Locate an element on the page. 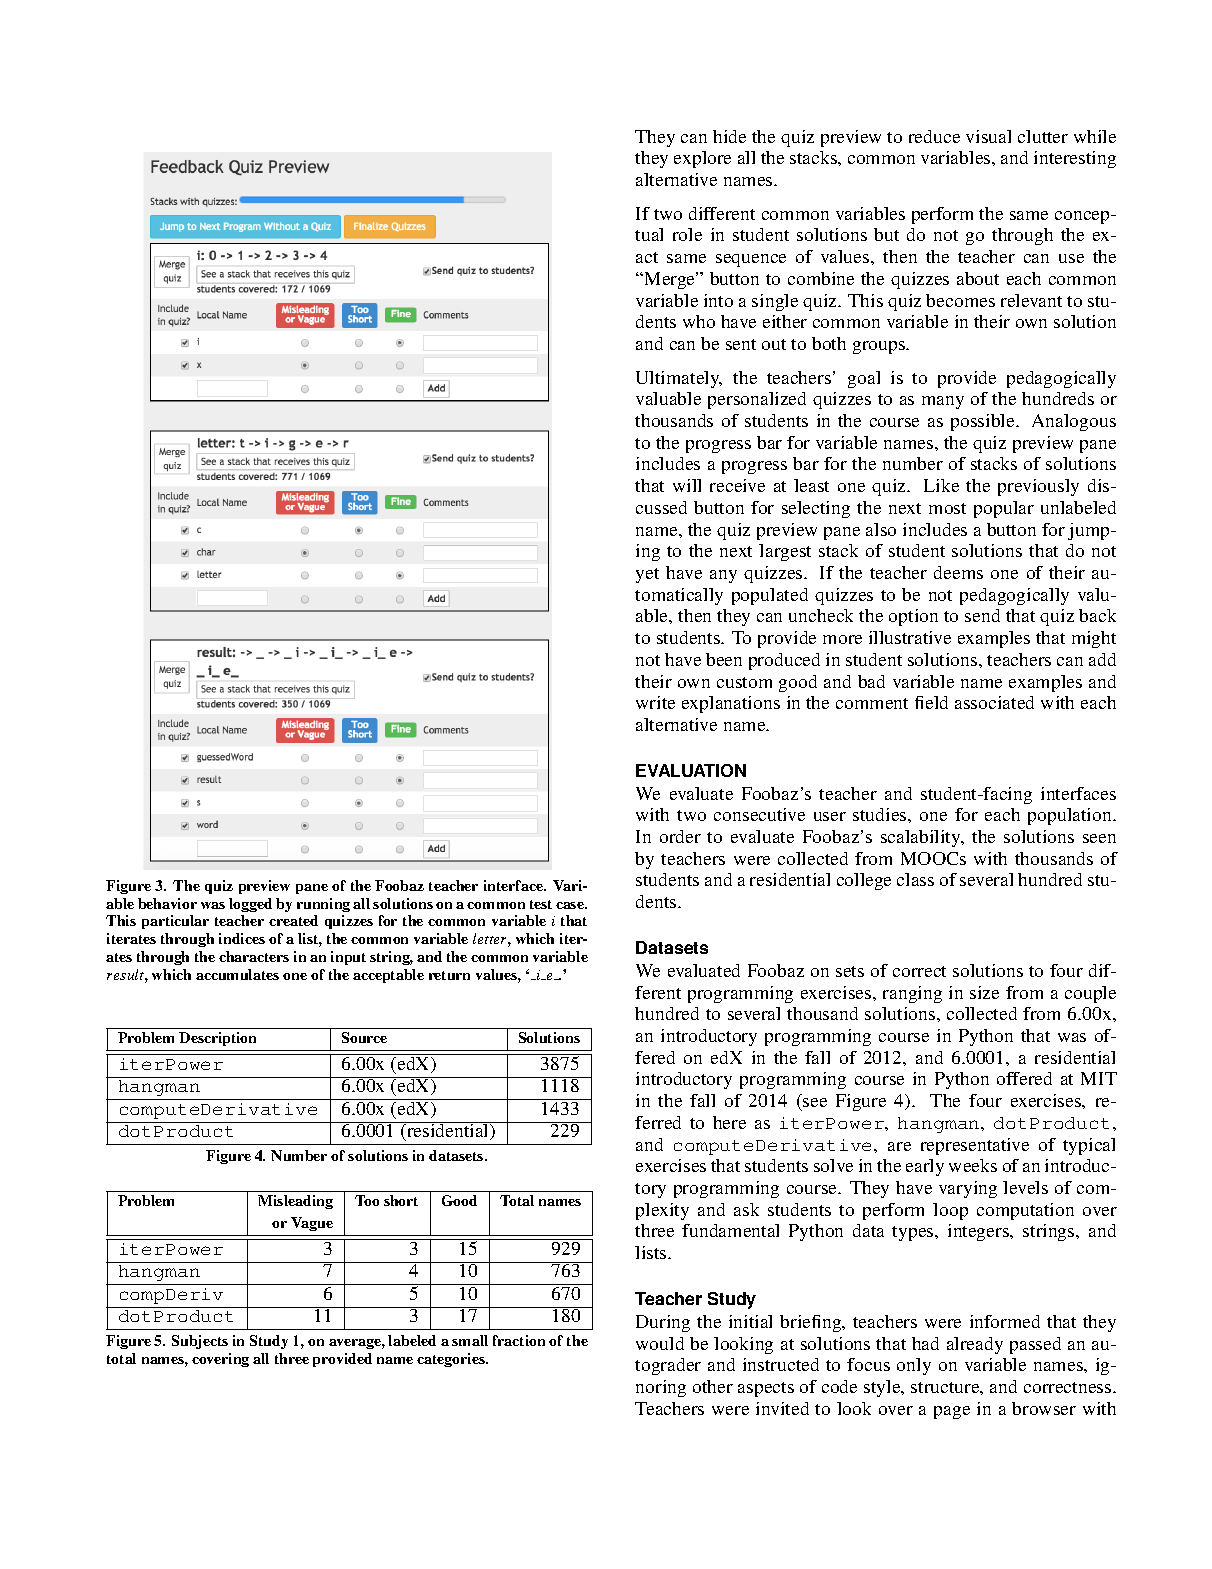  Merge is located at coordinates (670, 280).
